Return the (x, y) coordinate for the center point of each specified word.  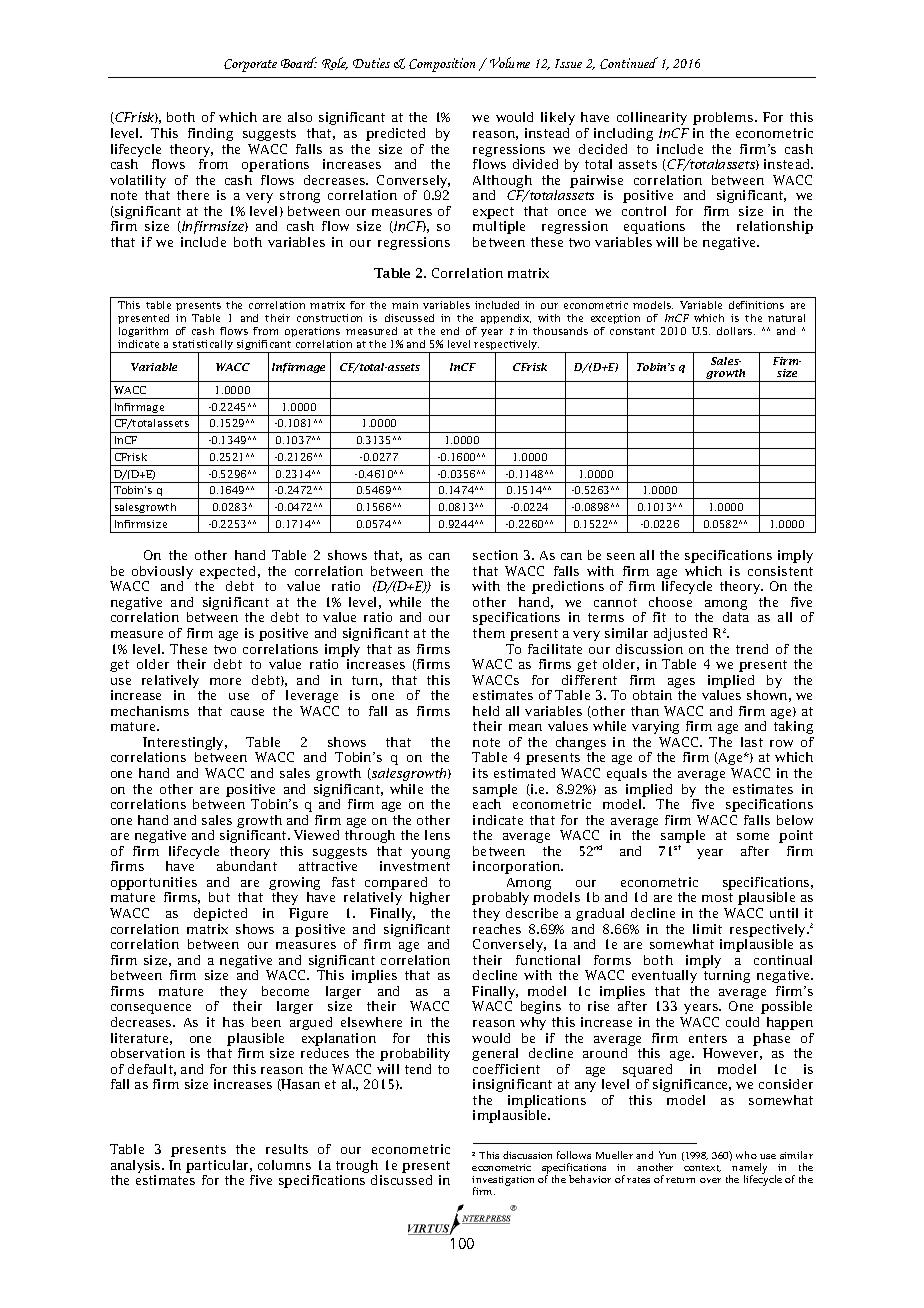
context (702, 1168)
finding (210, 134)
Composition (442, 65)
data (736, 617)
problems (724, 118)
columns (284, 1165)
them (489, 633)
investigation (503, 1182)
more (225, 681)
